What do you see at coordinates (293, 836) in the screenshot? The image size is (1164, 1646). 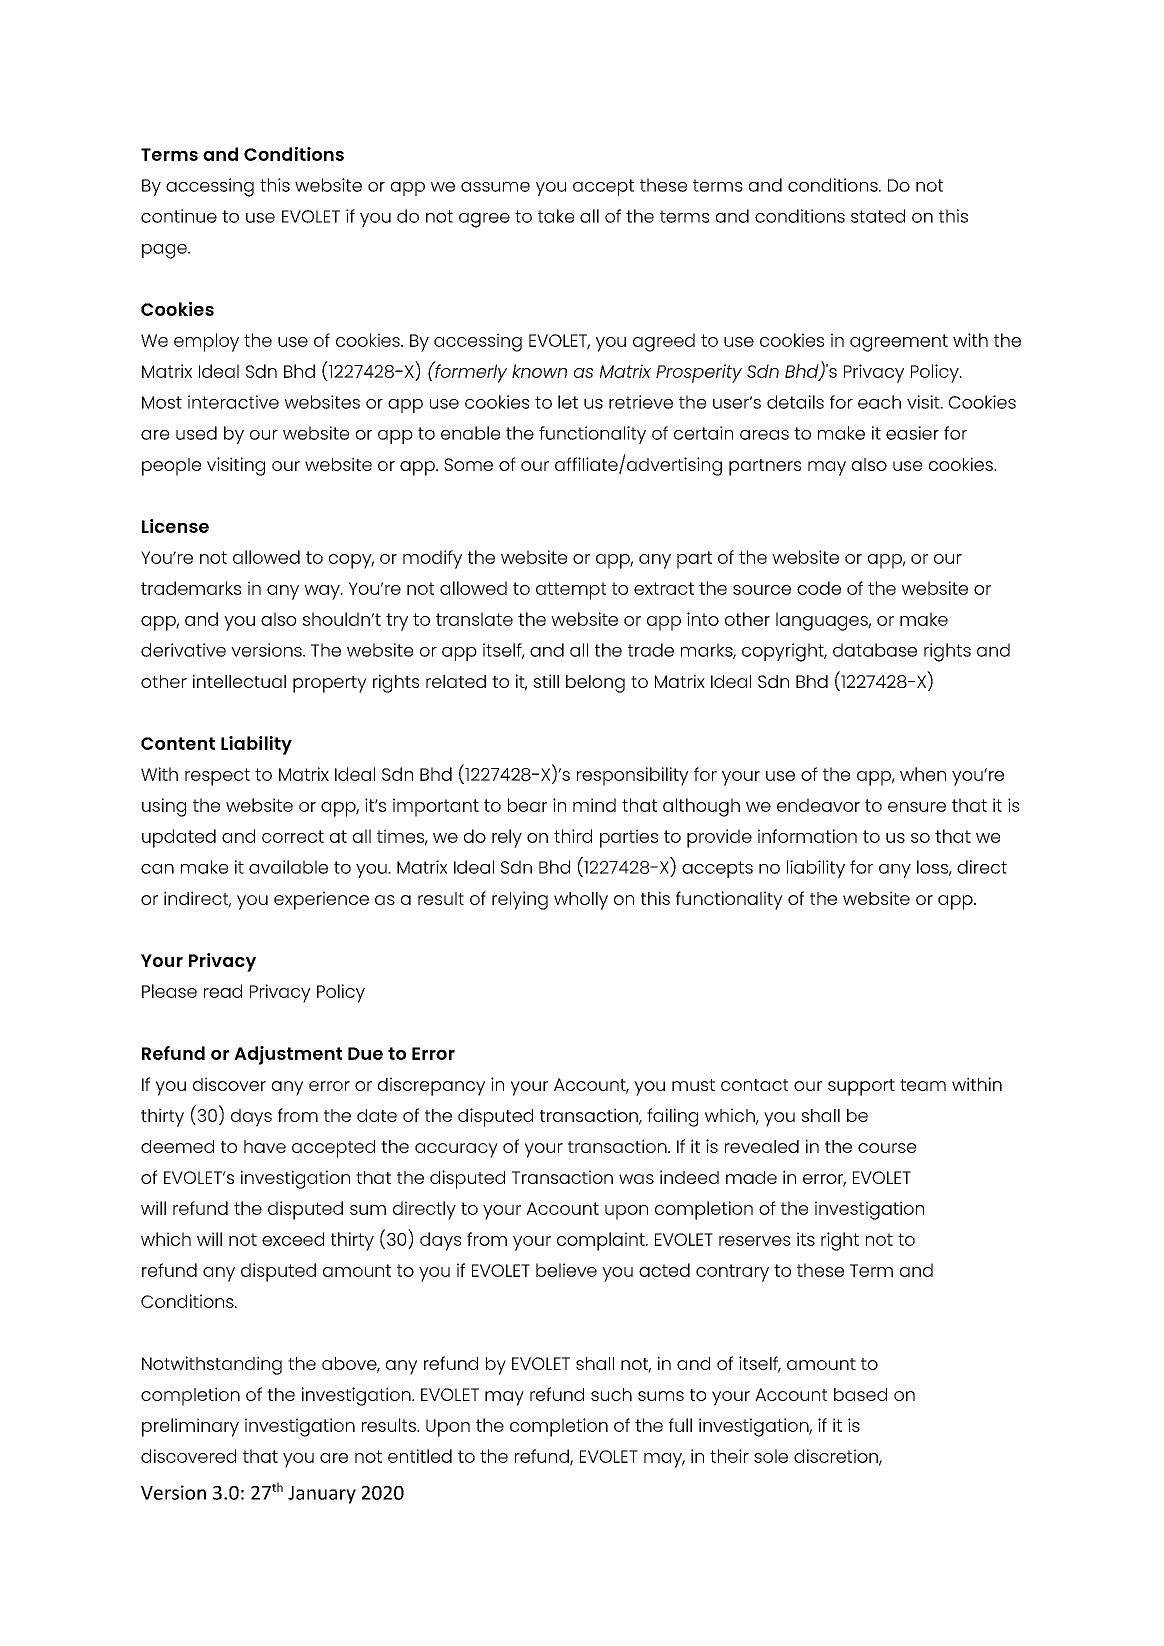 I see `correct` at bounding box center [293, 836].
